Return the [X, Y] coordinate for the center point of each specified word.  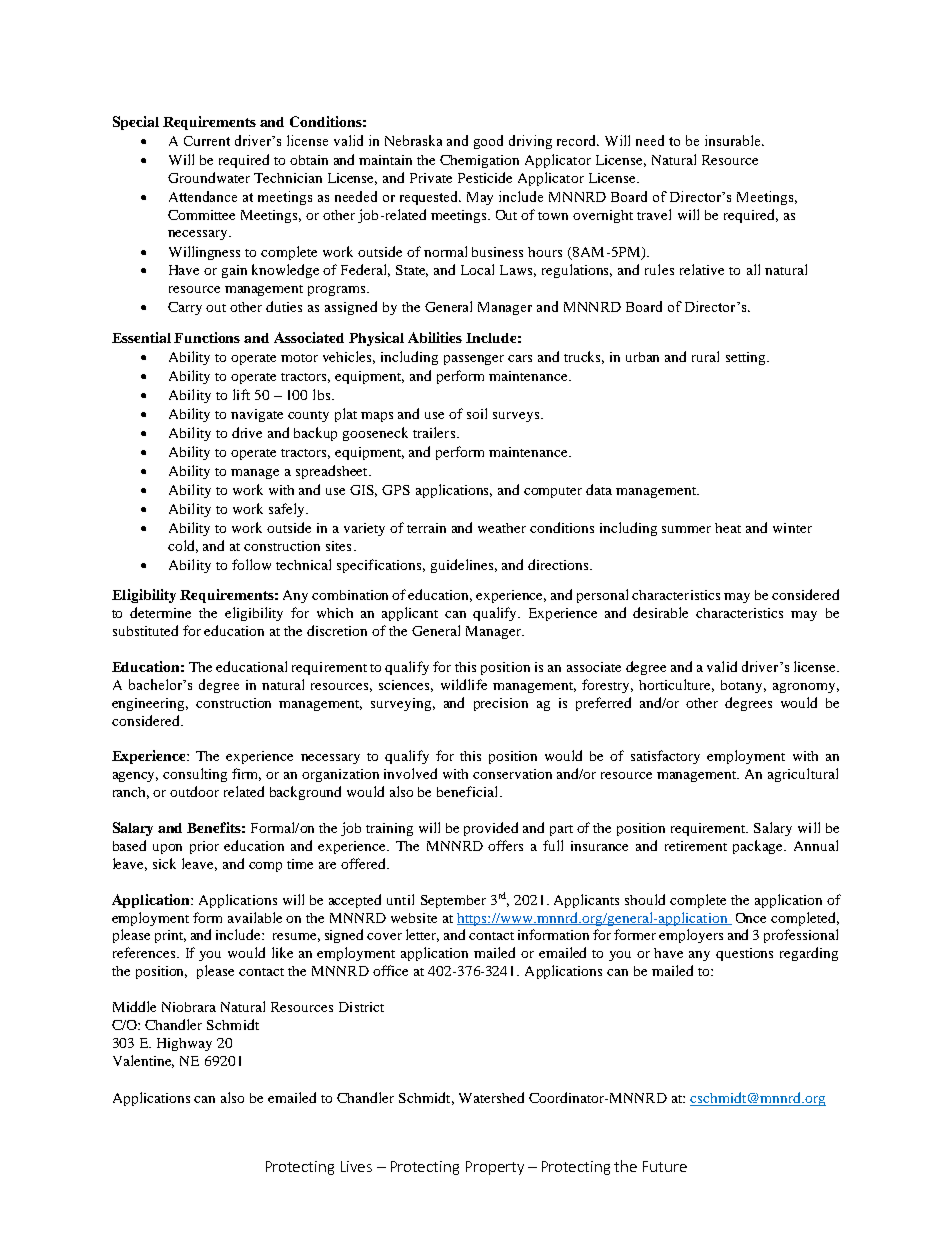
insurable [734, 140]
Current [207, 141]
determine [160, 612]
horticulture [676, 685]
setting [747, 358]
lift [241, 394]
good [488, 142]
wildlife [464, 684]
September [453, 901]
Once [751, 918]
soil [477, 413]
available [255, 917]
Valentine [143, 1061]
